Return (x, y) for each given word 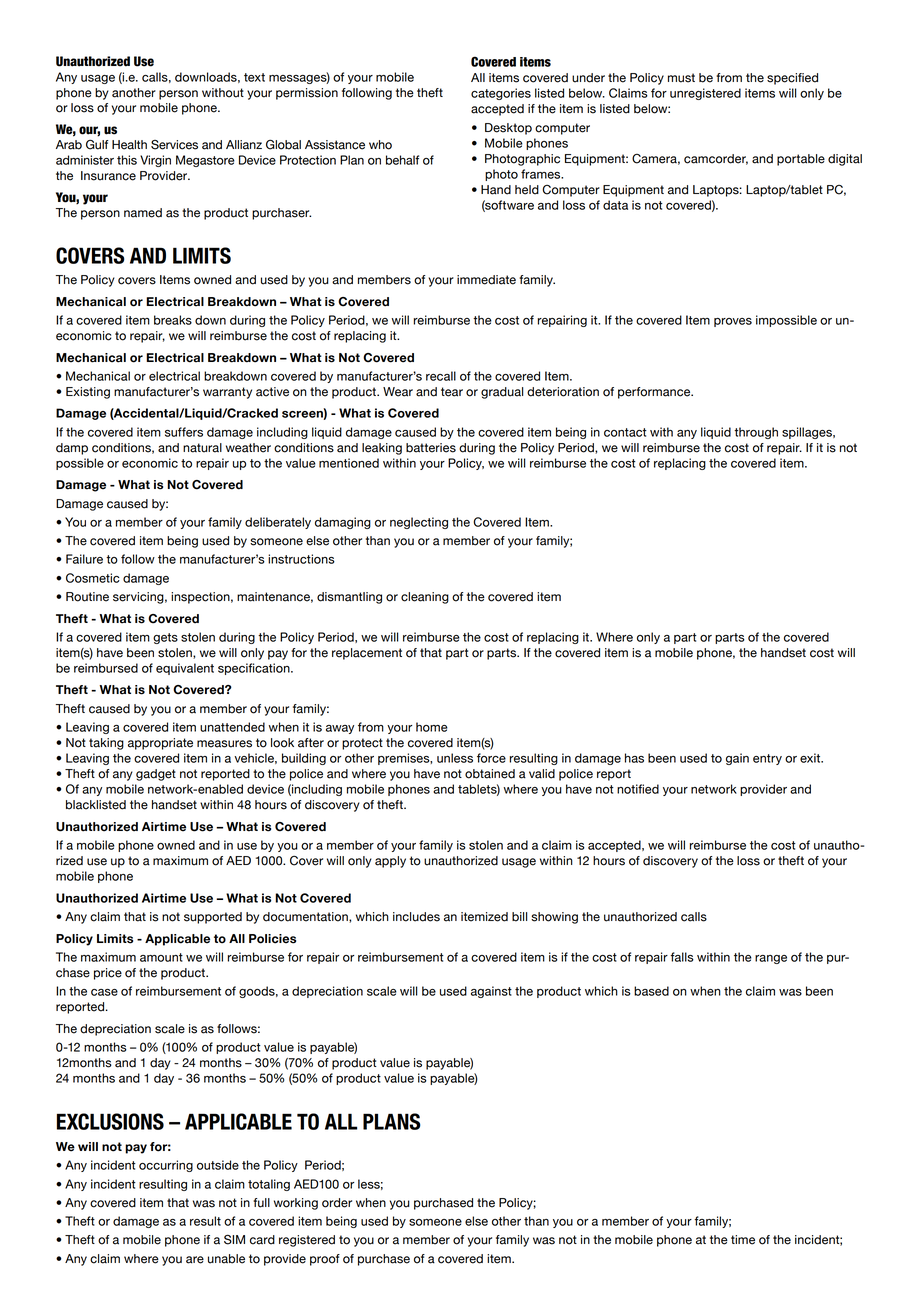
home (432, 727)
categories (501, 94)
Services (174, 145)
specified (792, 79)
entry (767, 759)
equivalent (185, 669)
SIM (234, 1239)
